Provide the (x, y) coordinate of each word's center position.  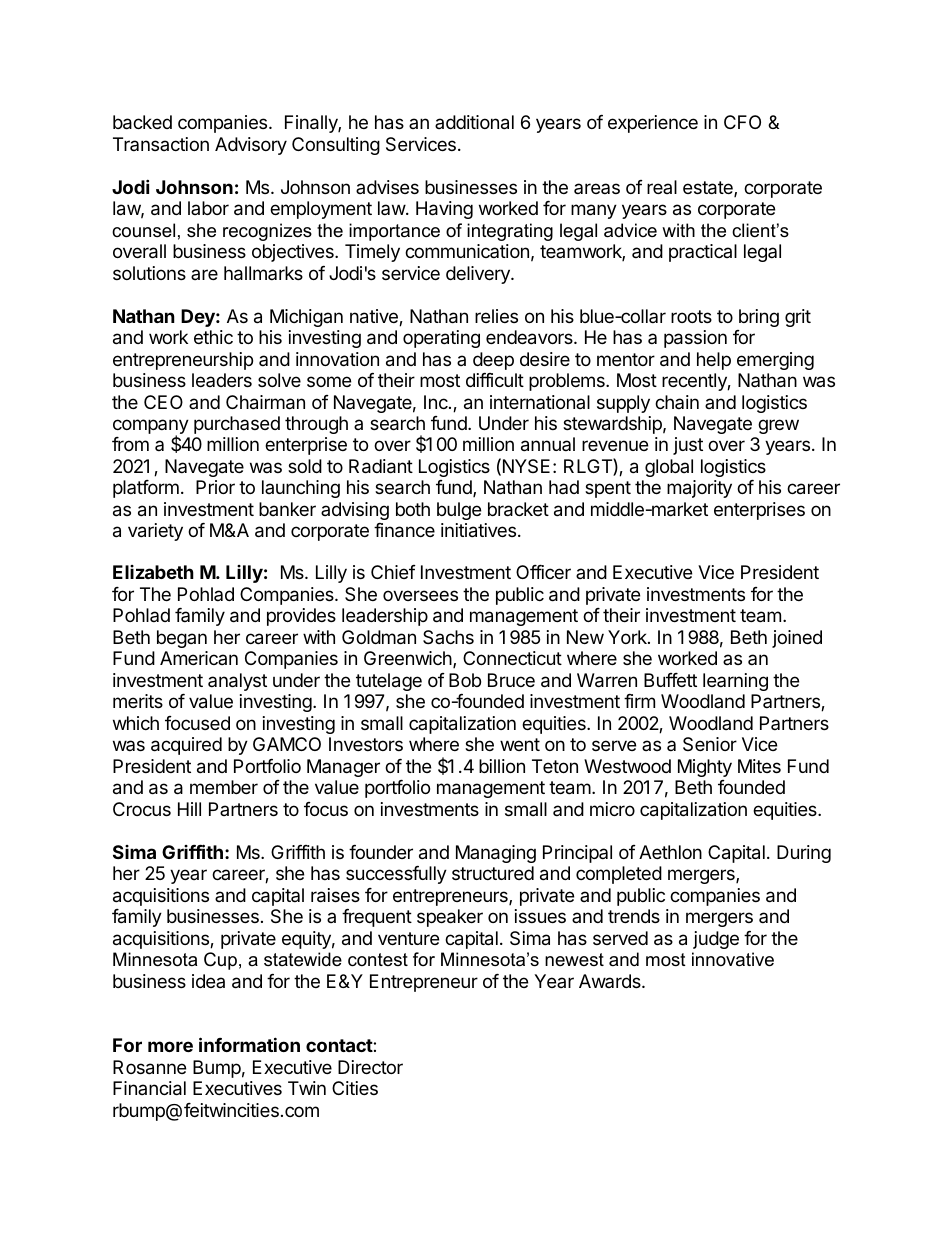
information (249, 1044)
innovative (733, 959)
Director (370, 1067)
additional (474, 122)
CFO (742, 122)
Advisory (251, 146)
